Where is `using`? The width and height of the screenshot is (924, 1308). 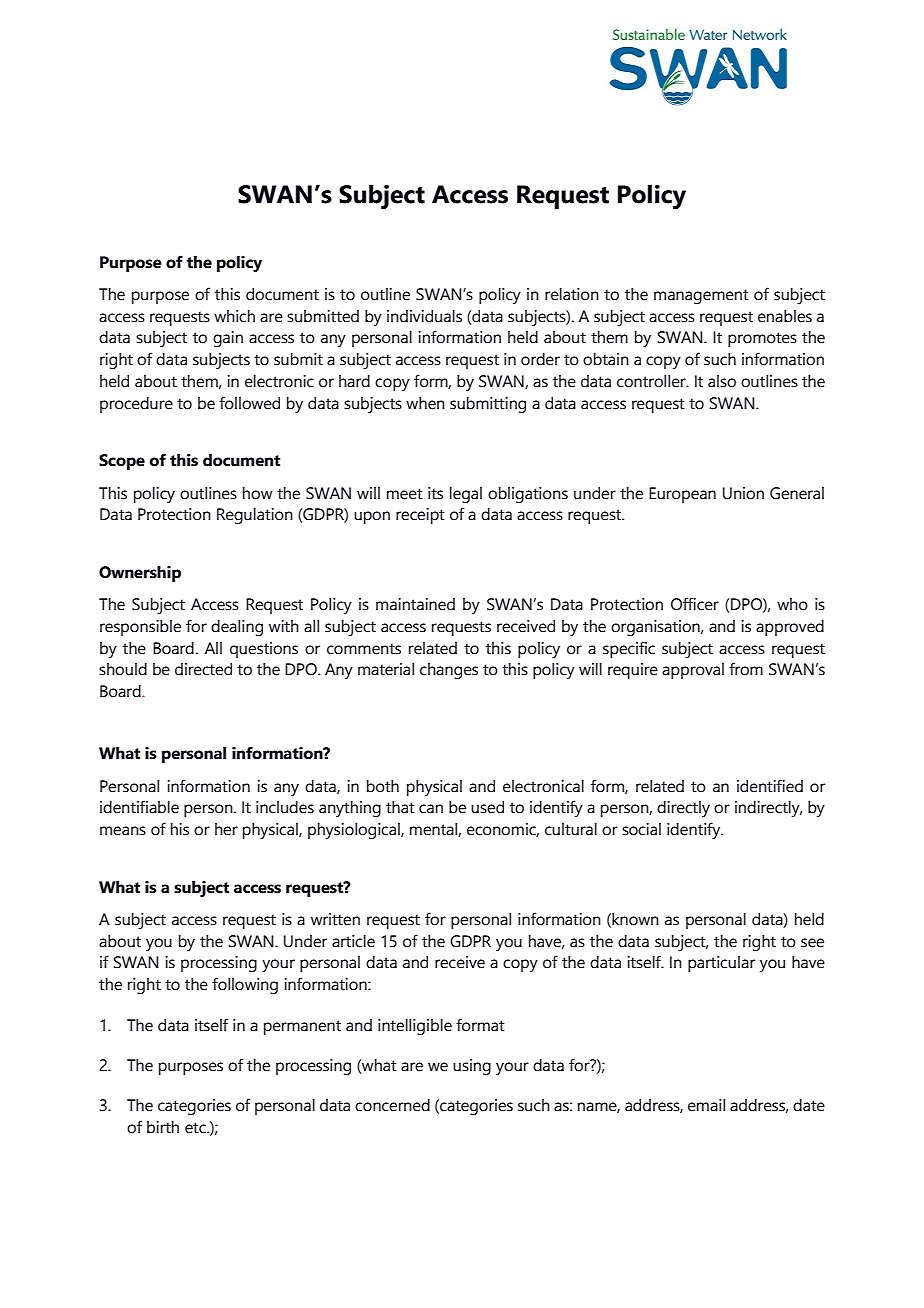
using is located at coordinates (472, 1067).
